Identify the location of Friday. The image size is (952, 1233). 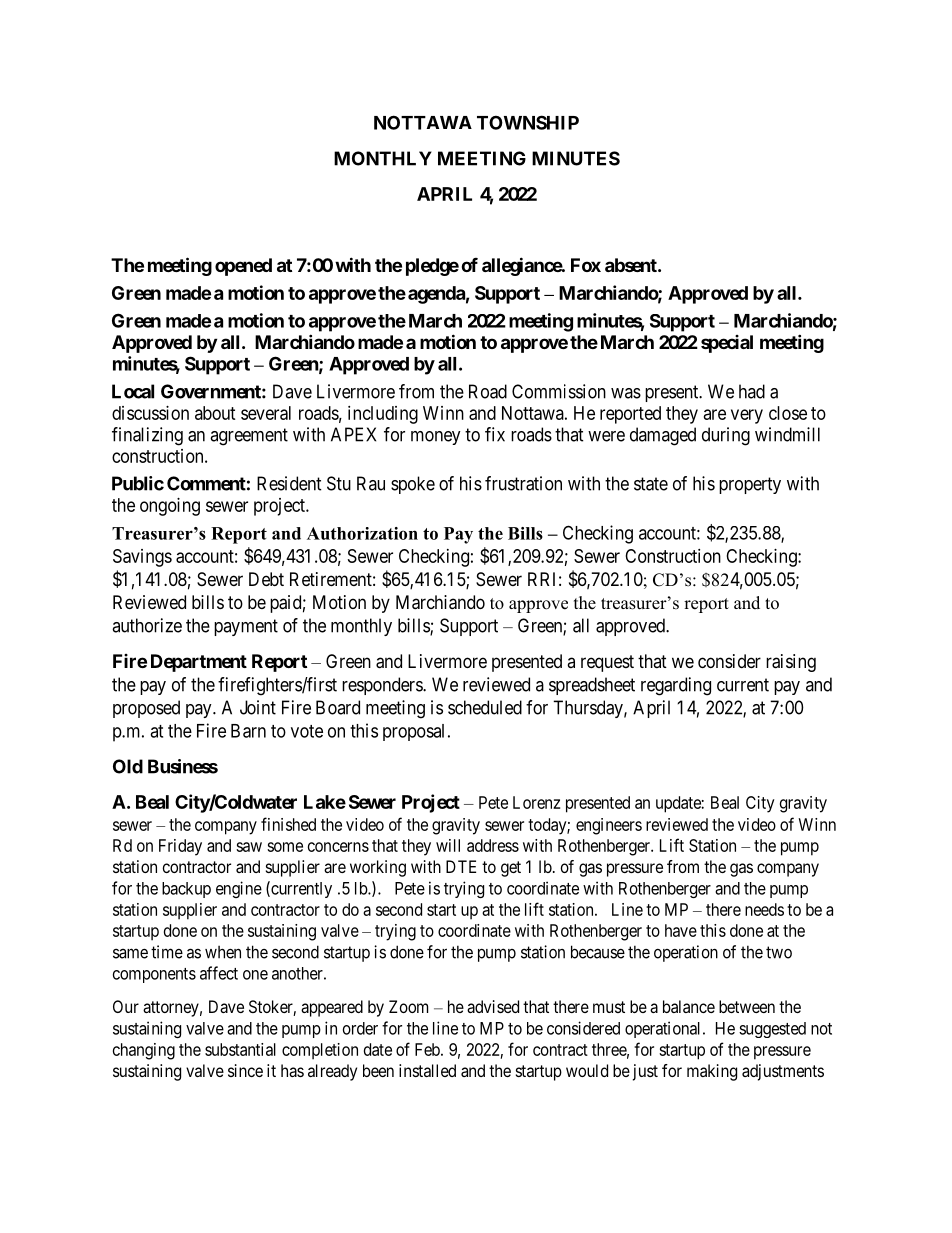
(180, 847).
